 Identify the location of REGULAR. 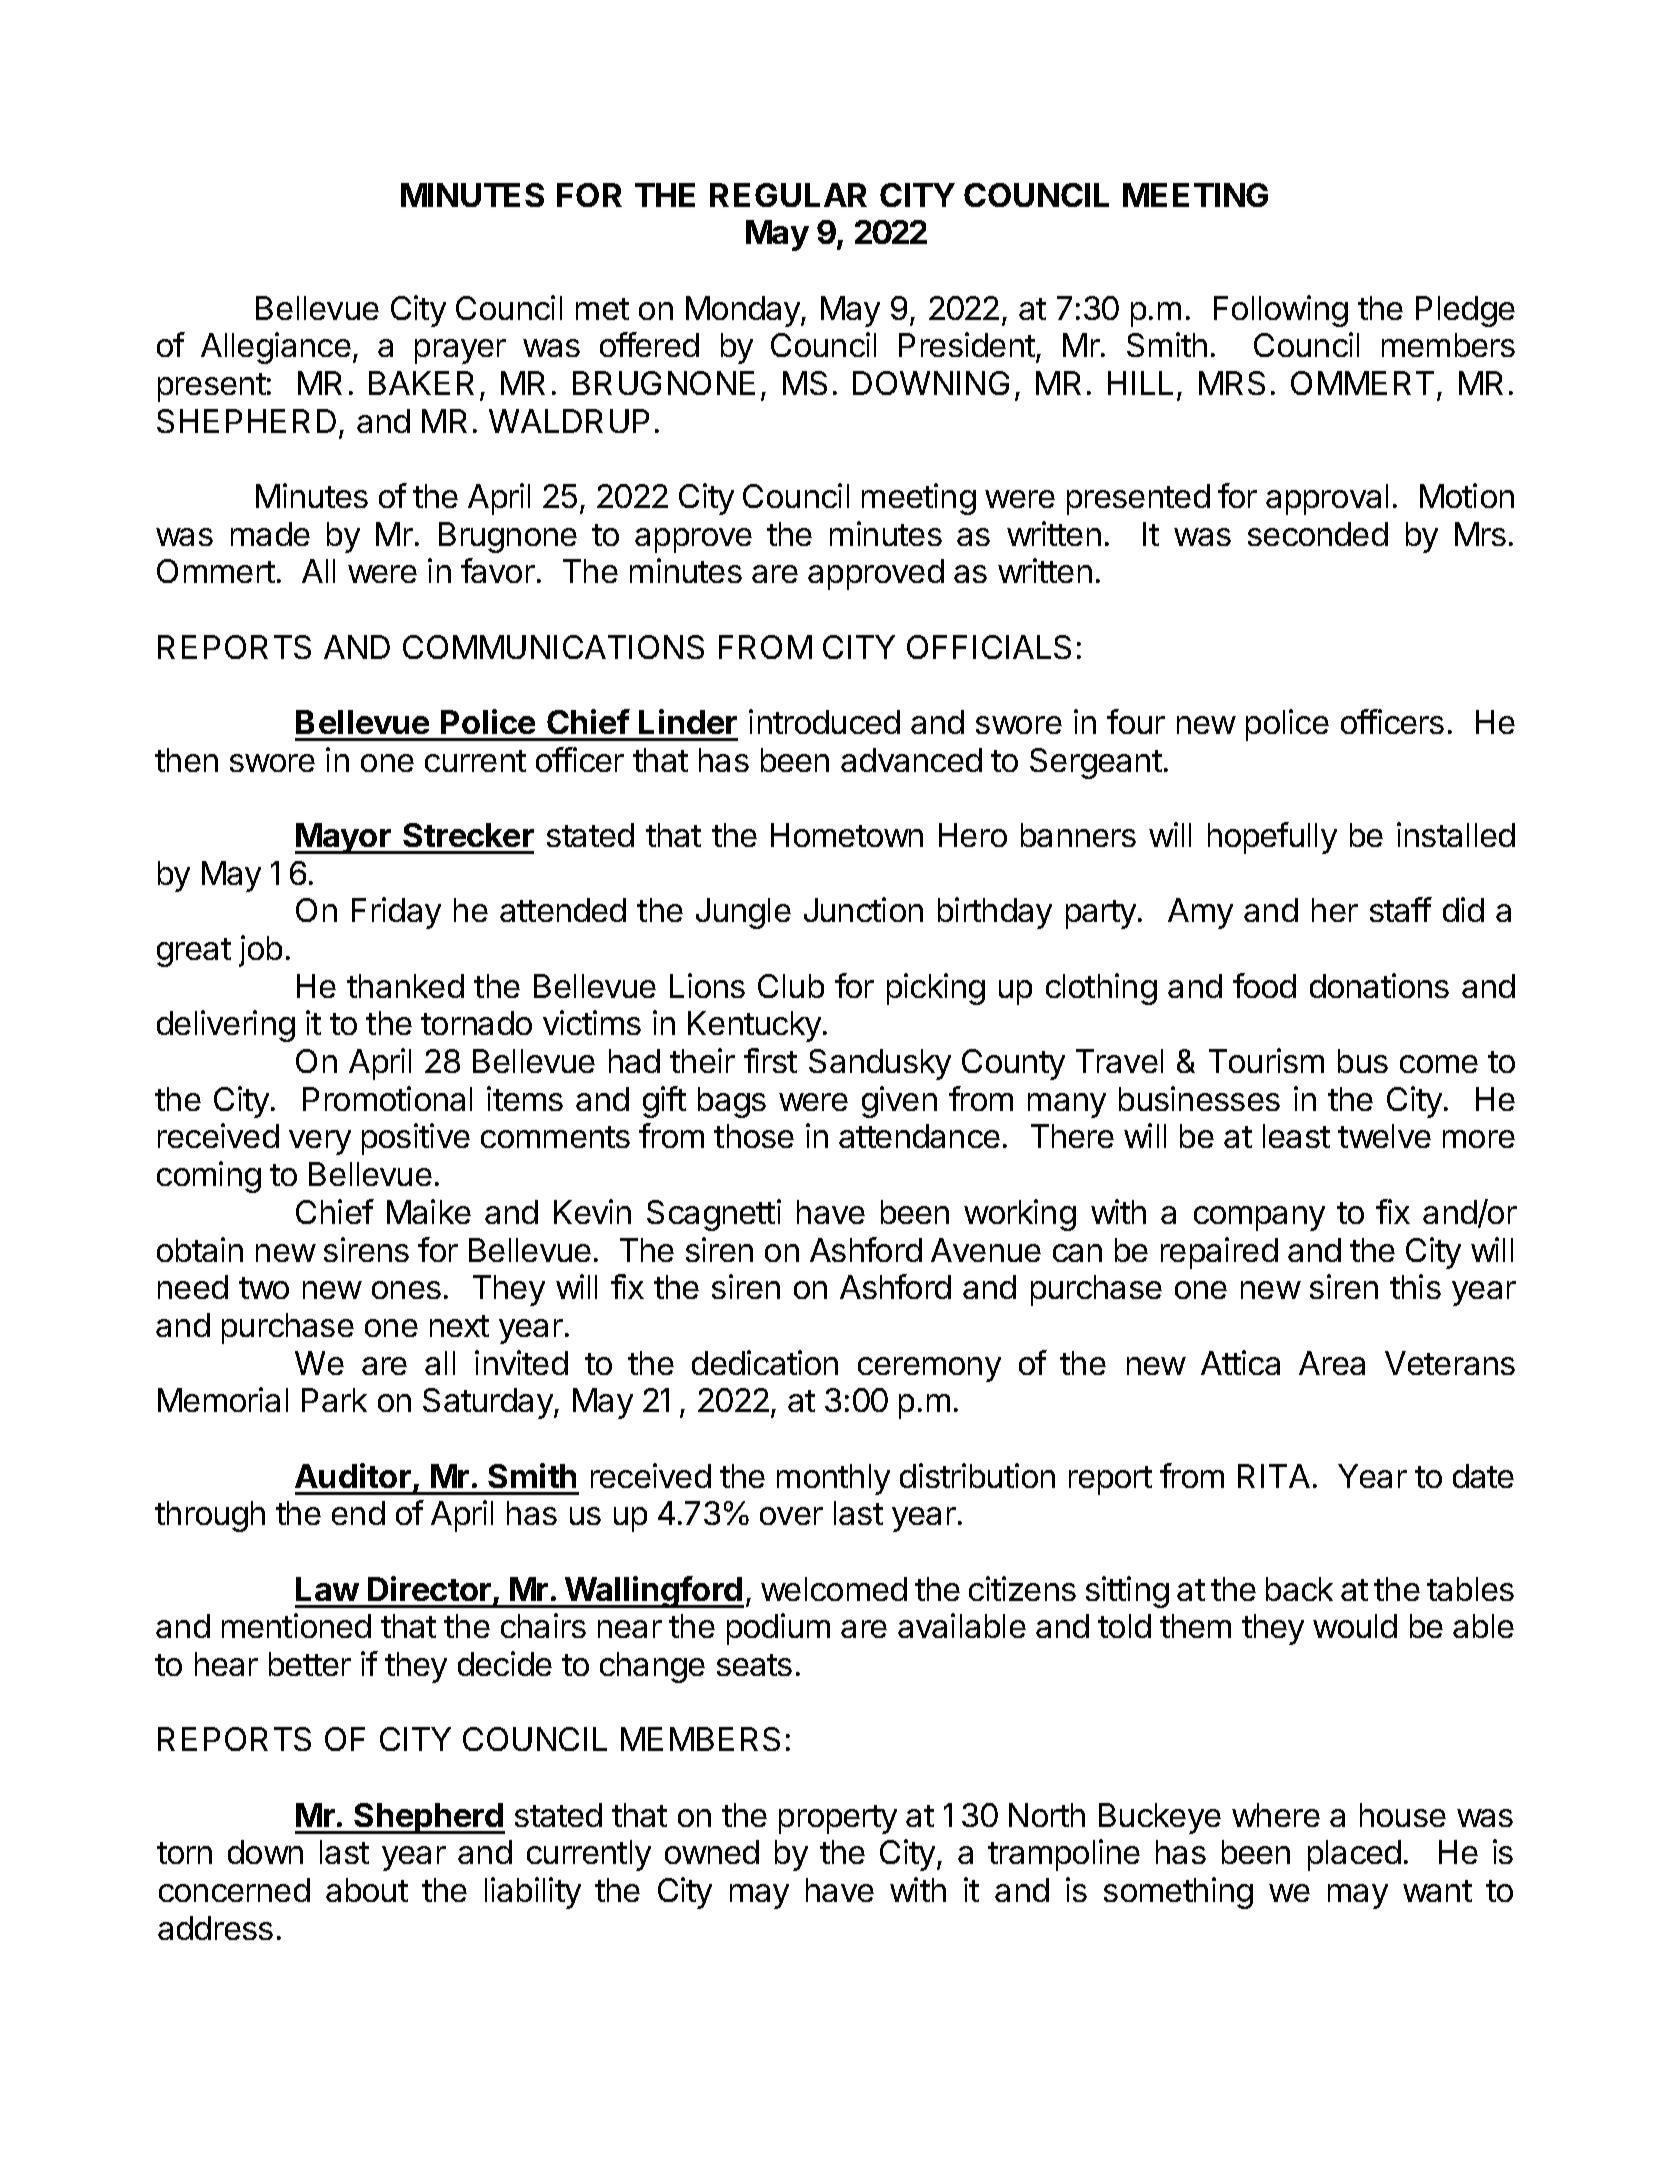
(788, 195).
